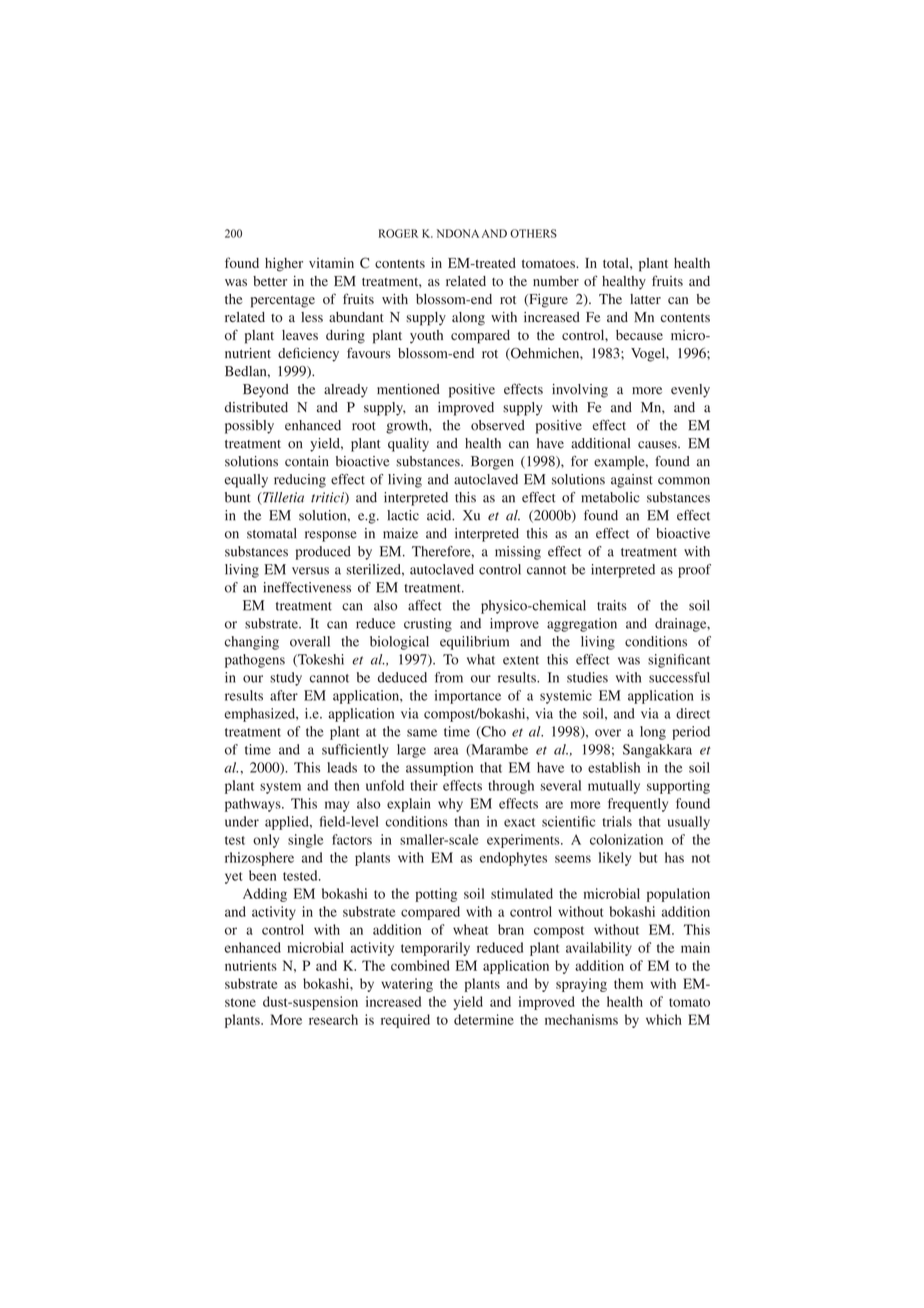 Image resolution: width=924 pixels, height=1308 pixels. I want to click on higher, so click(284, 264).
